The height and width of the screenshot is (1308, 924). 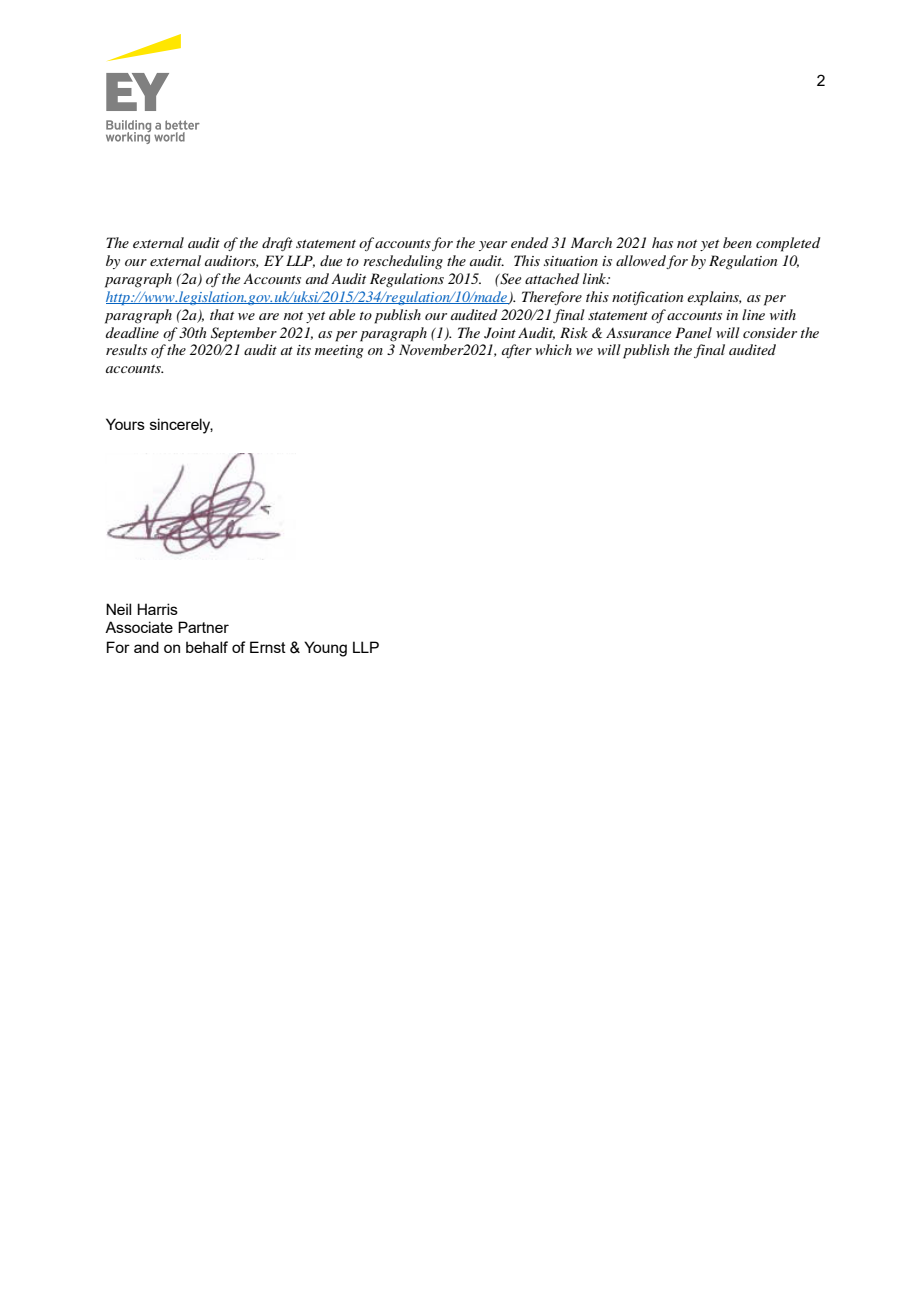 What do you see at coordinates (277, 244) in the screenshot?
I see `draft` at bounding box center [277, 244].
